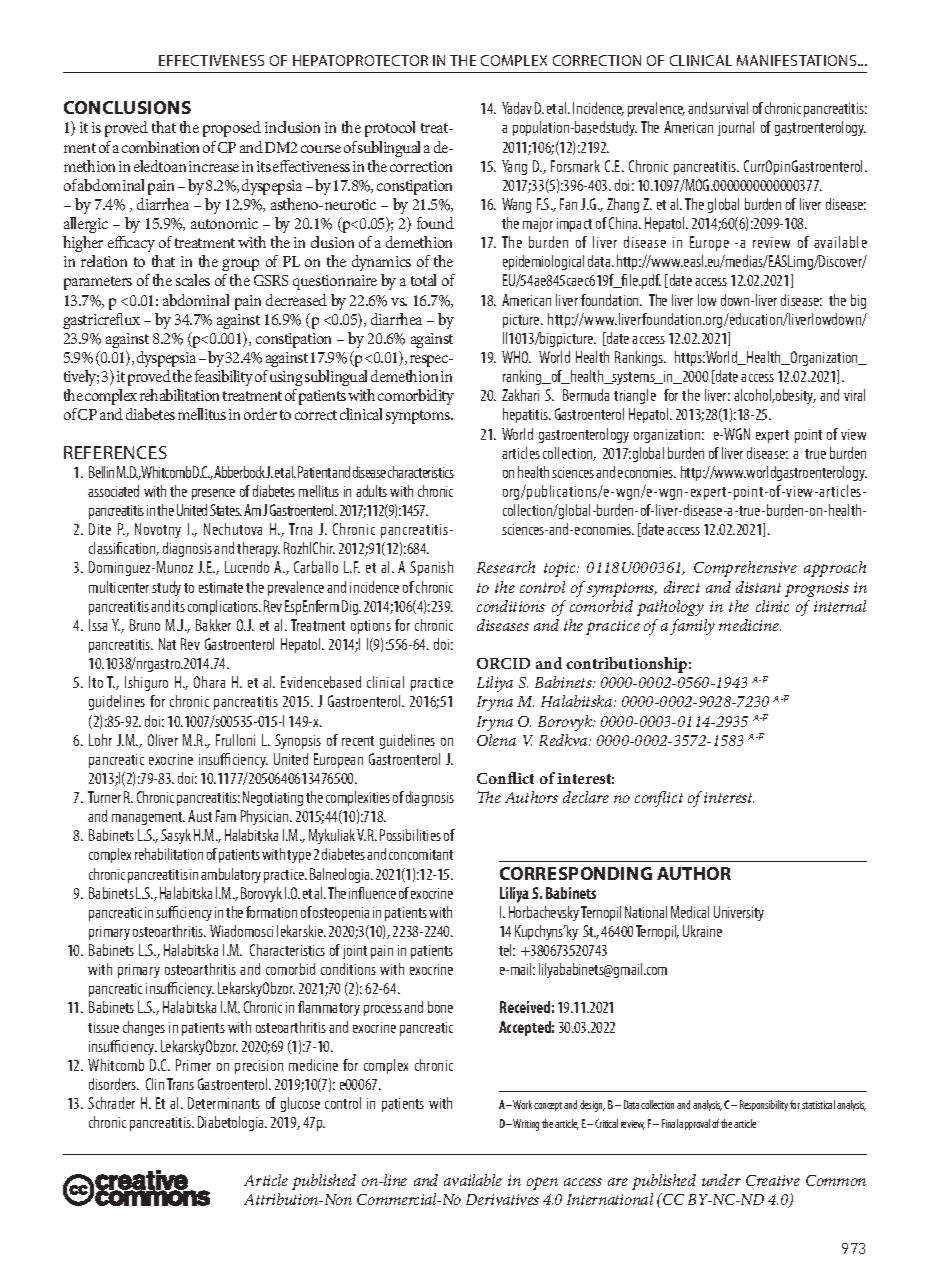 This document has width=926, height=1288. Describe the element at coordinates (854, 395) in the document. I see `viral` at that location.
